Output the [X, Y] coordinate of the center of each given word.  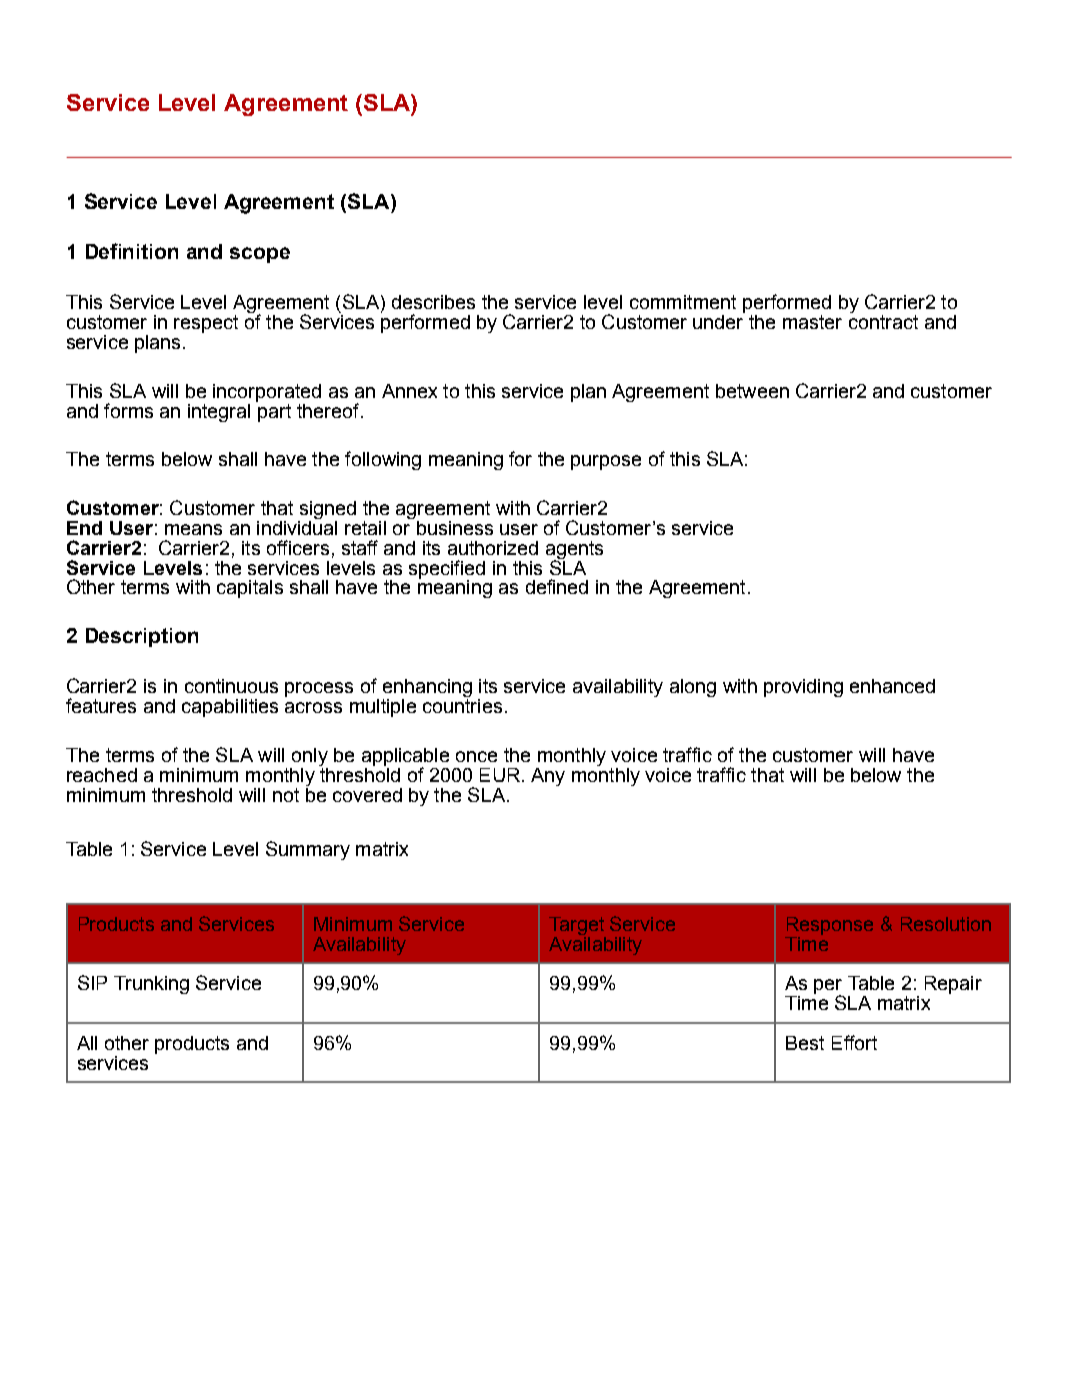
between [752, 391]
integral [219, 413]
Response [830, 926]
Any [548, 777]
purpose [606, 462]
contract [883, 322]
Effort [854, 1042]
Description [142, 637]
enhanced [892, 686]
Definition [132, 251]
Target [577, 927]
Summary [308, 850]
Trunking [151, 985]
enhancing [427, 689]
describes [433, 302]
